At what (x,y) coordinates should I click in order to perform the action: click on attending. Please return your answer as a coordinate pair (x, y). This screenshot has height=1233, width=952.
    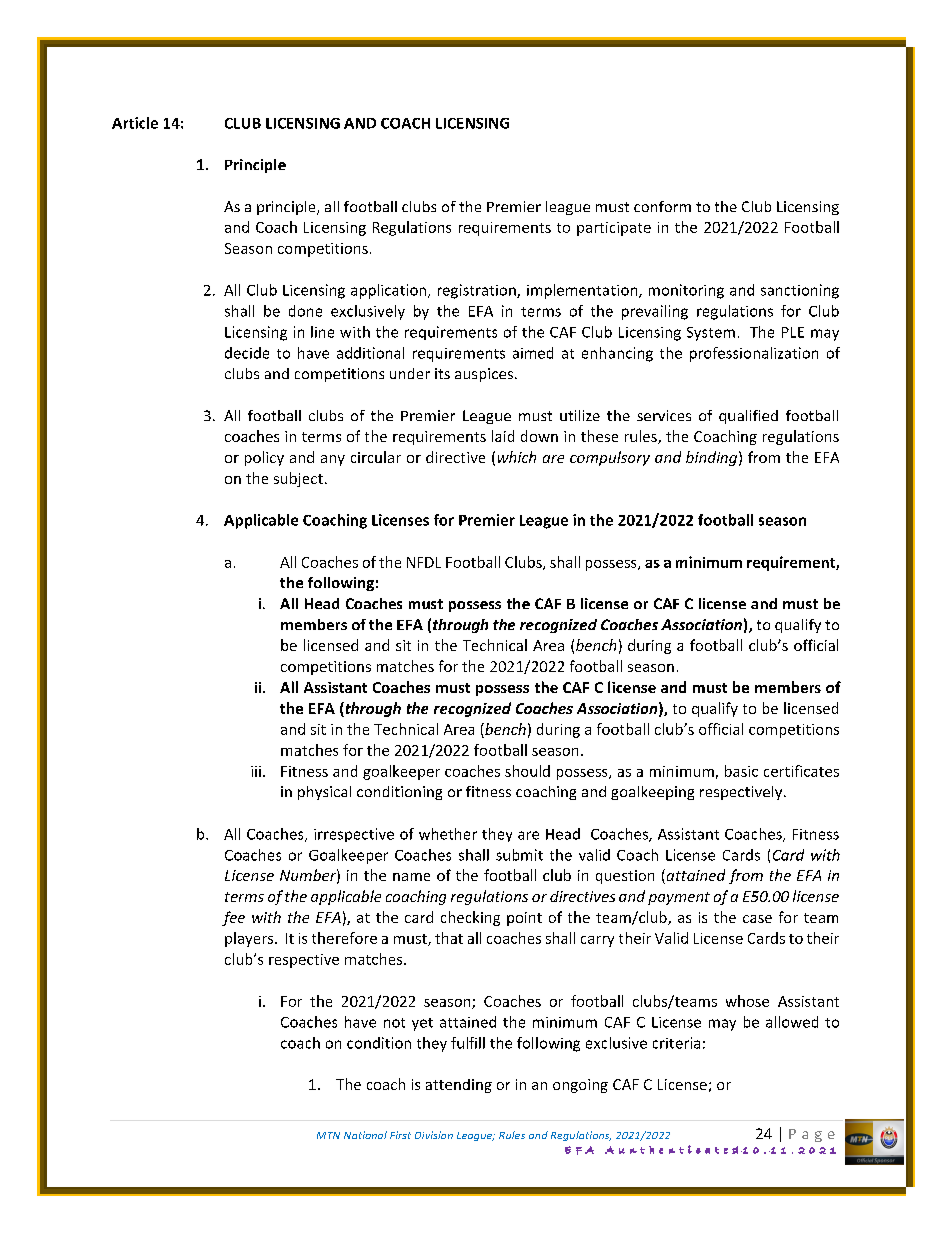
    Looking at the image, I should click on (459, 1086).
